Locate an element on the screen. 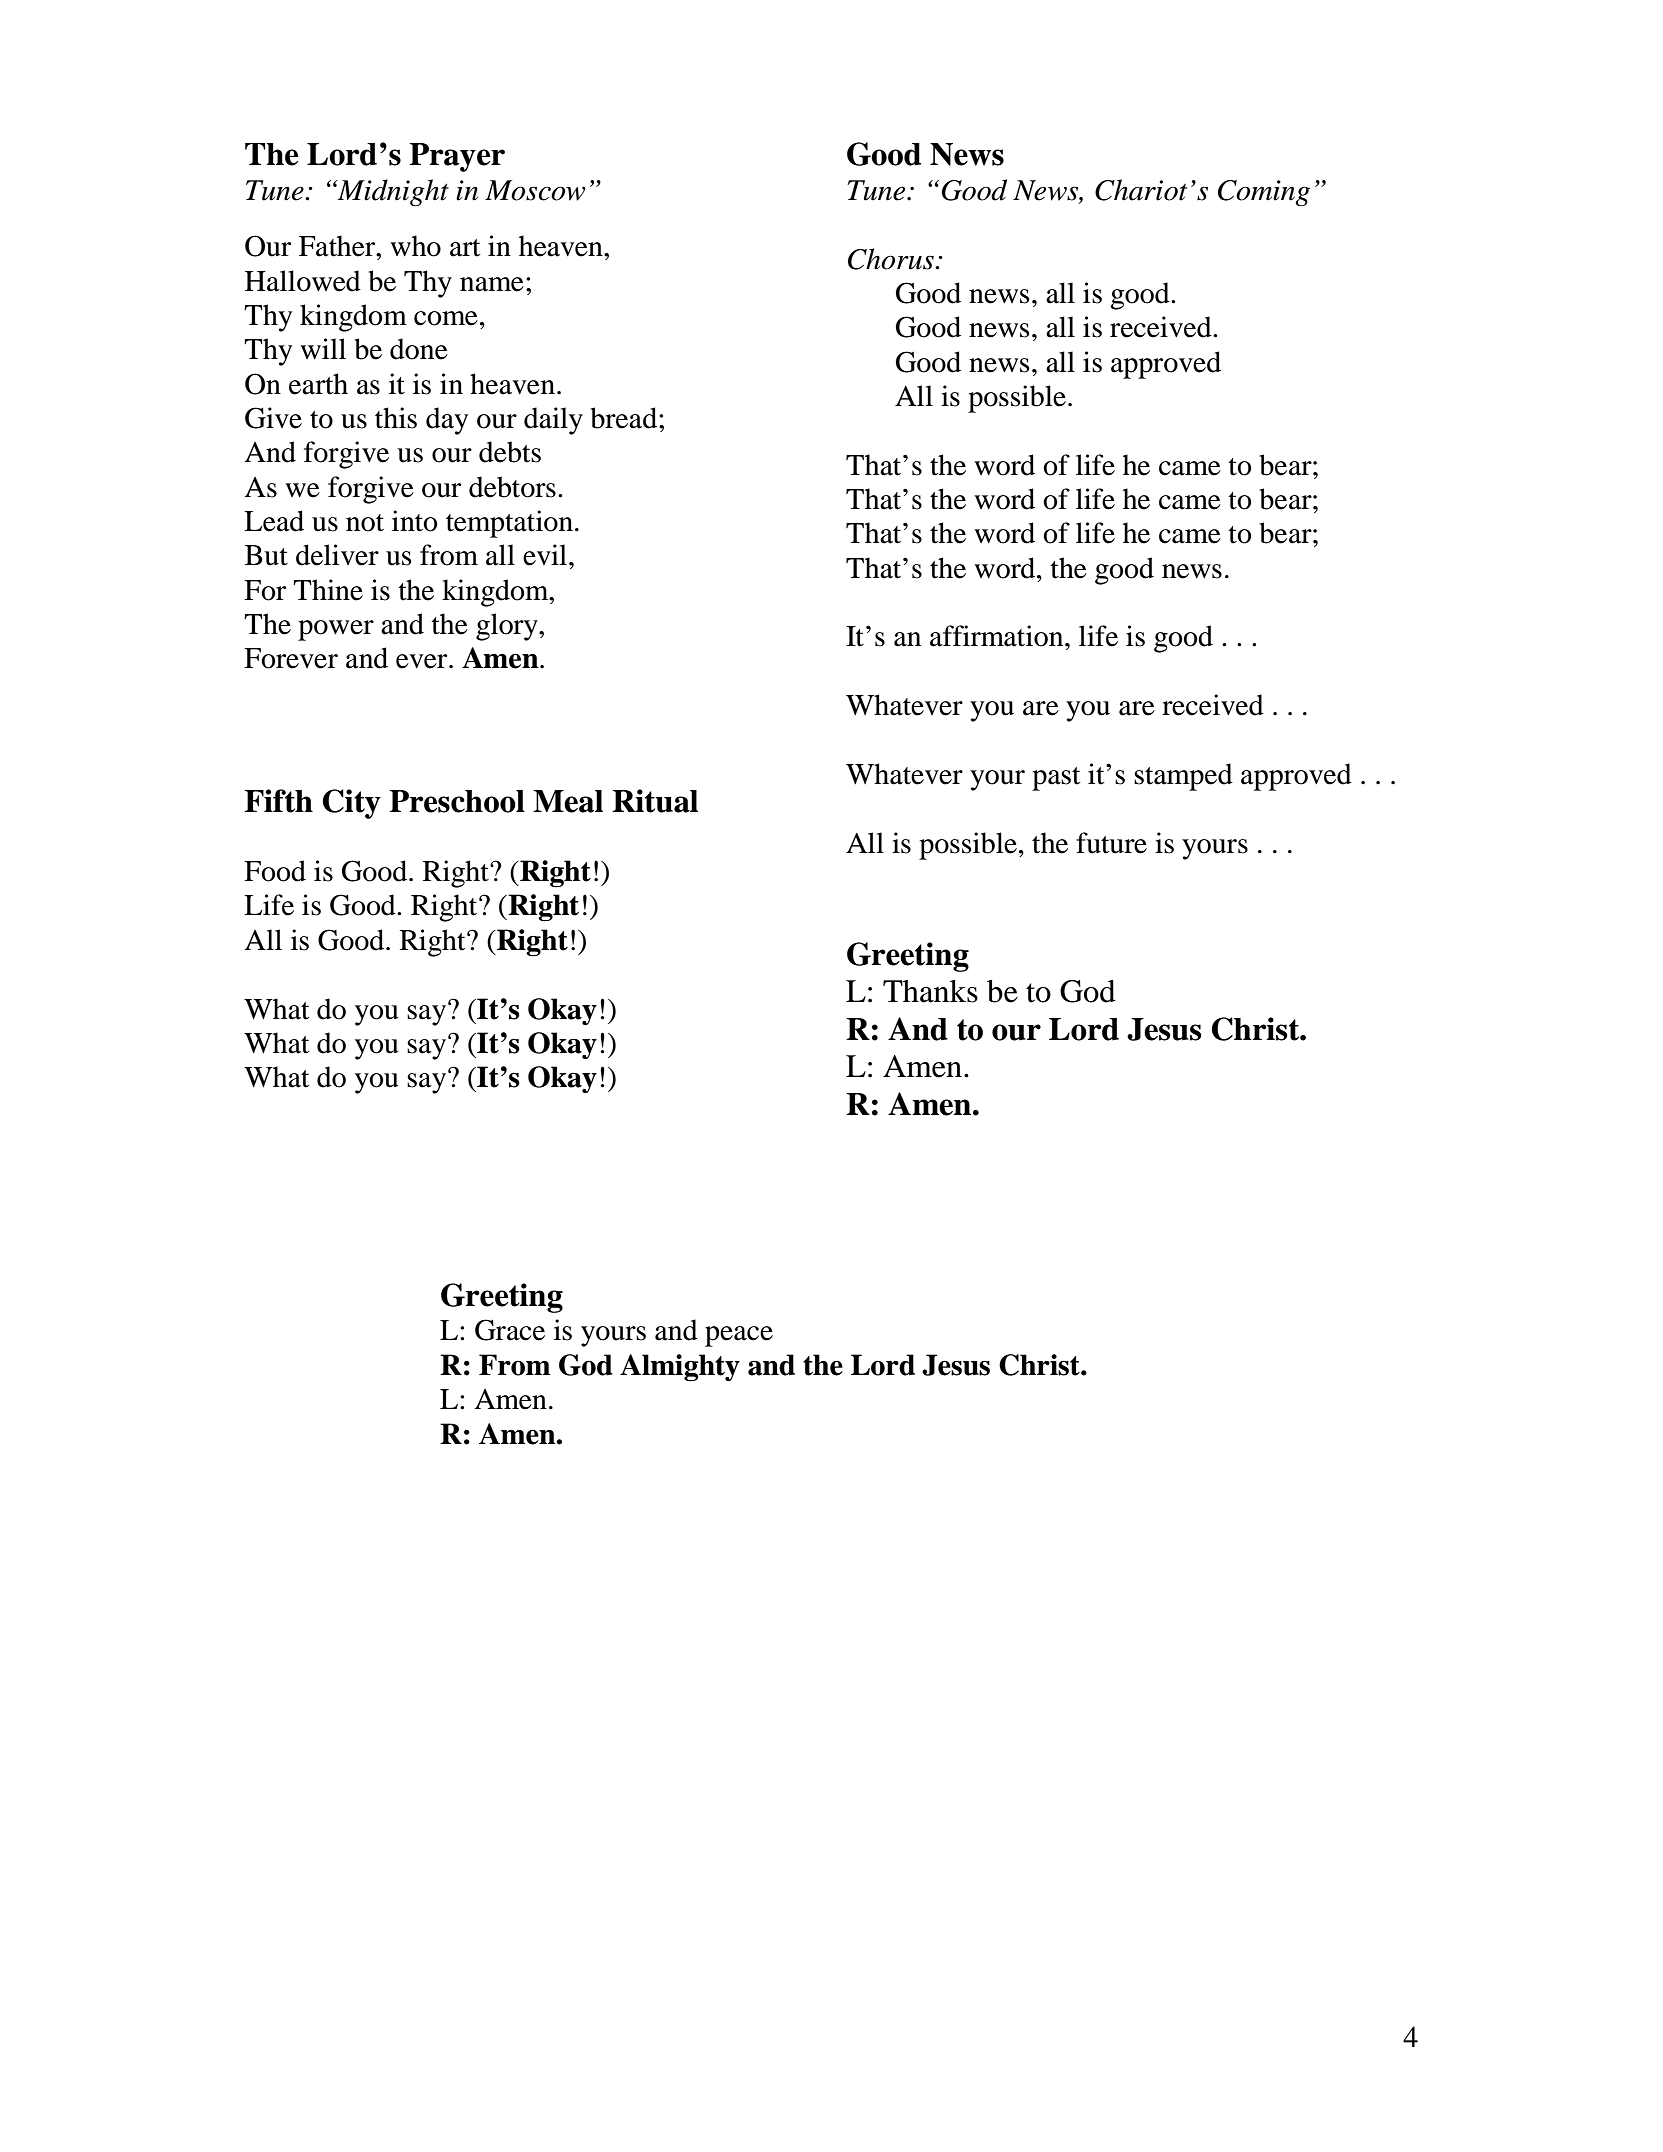 The height and width of the screenshot is (2152, 1663). Grace is located at coordinates (510, 1330).
